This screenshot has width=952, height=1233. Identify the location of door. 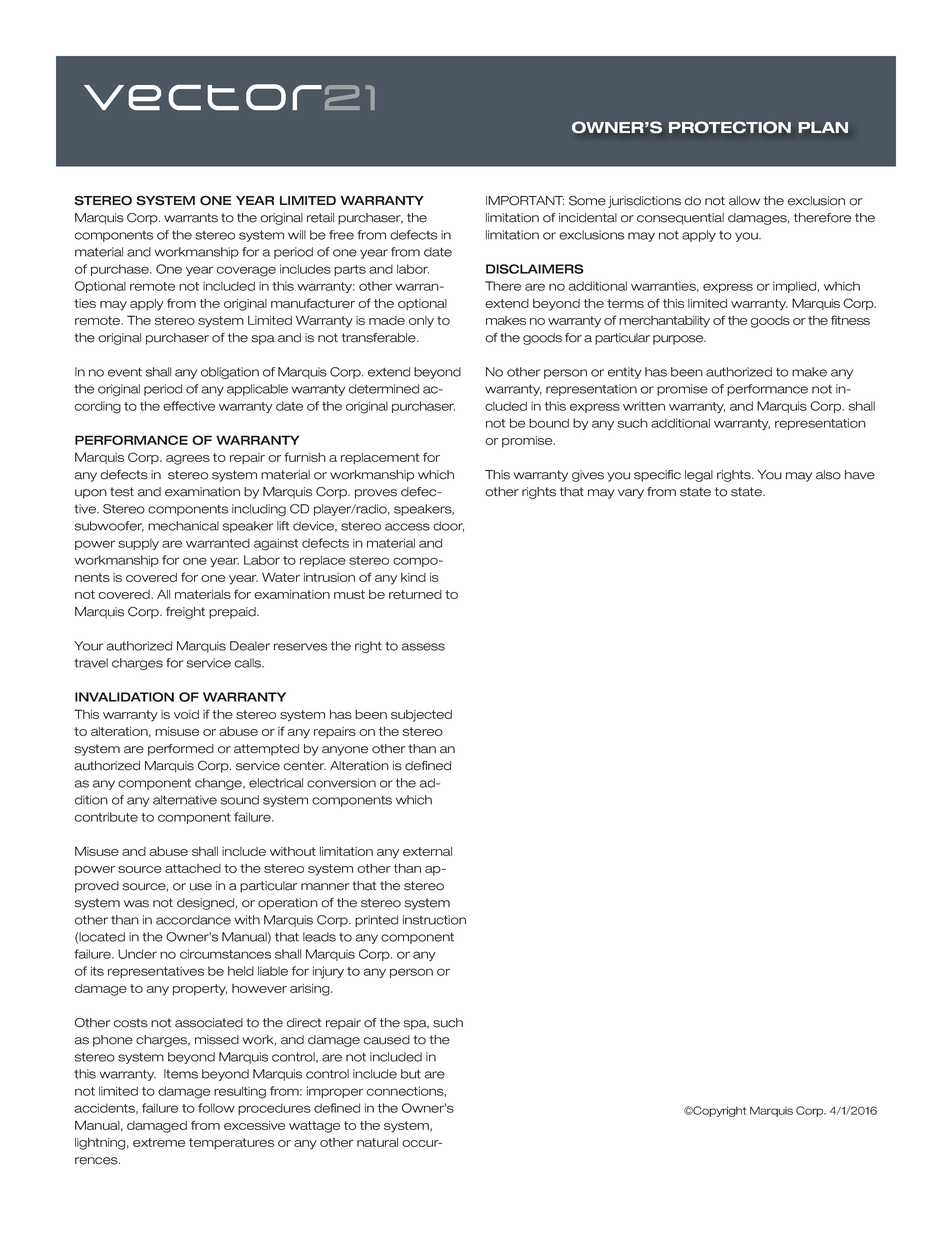
(448, 526).
